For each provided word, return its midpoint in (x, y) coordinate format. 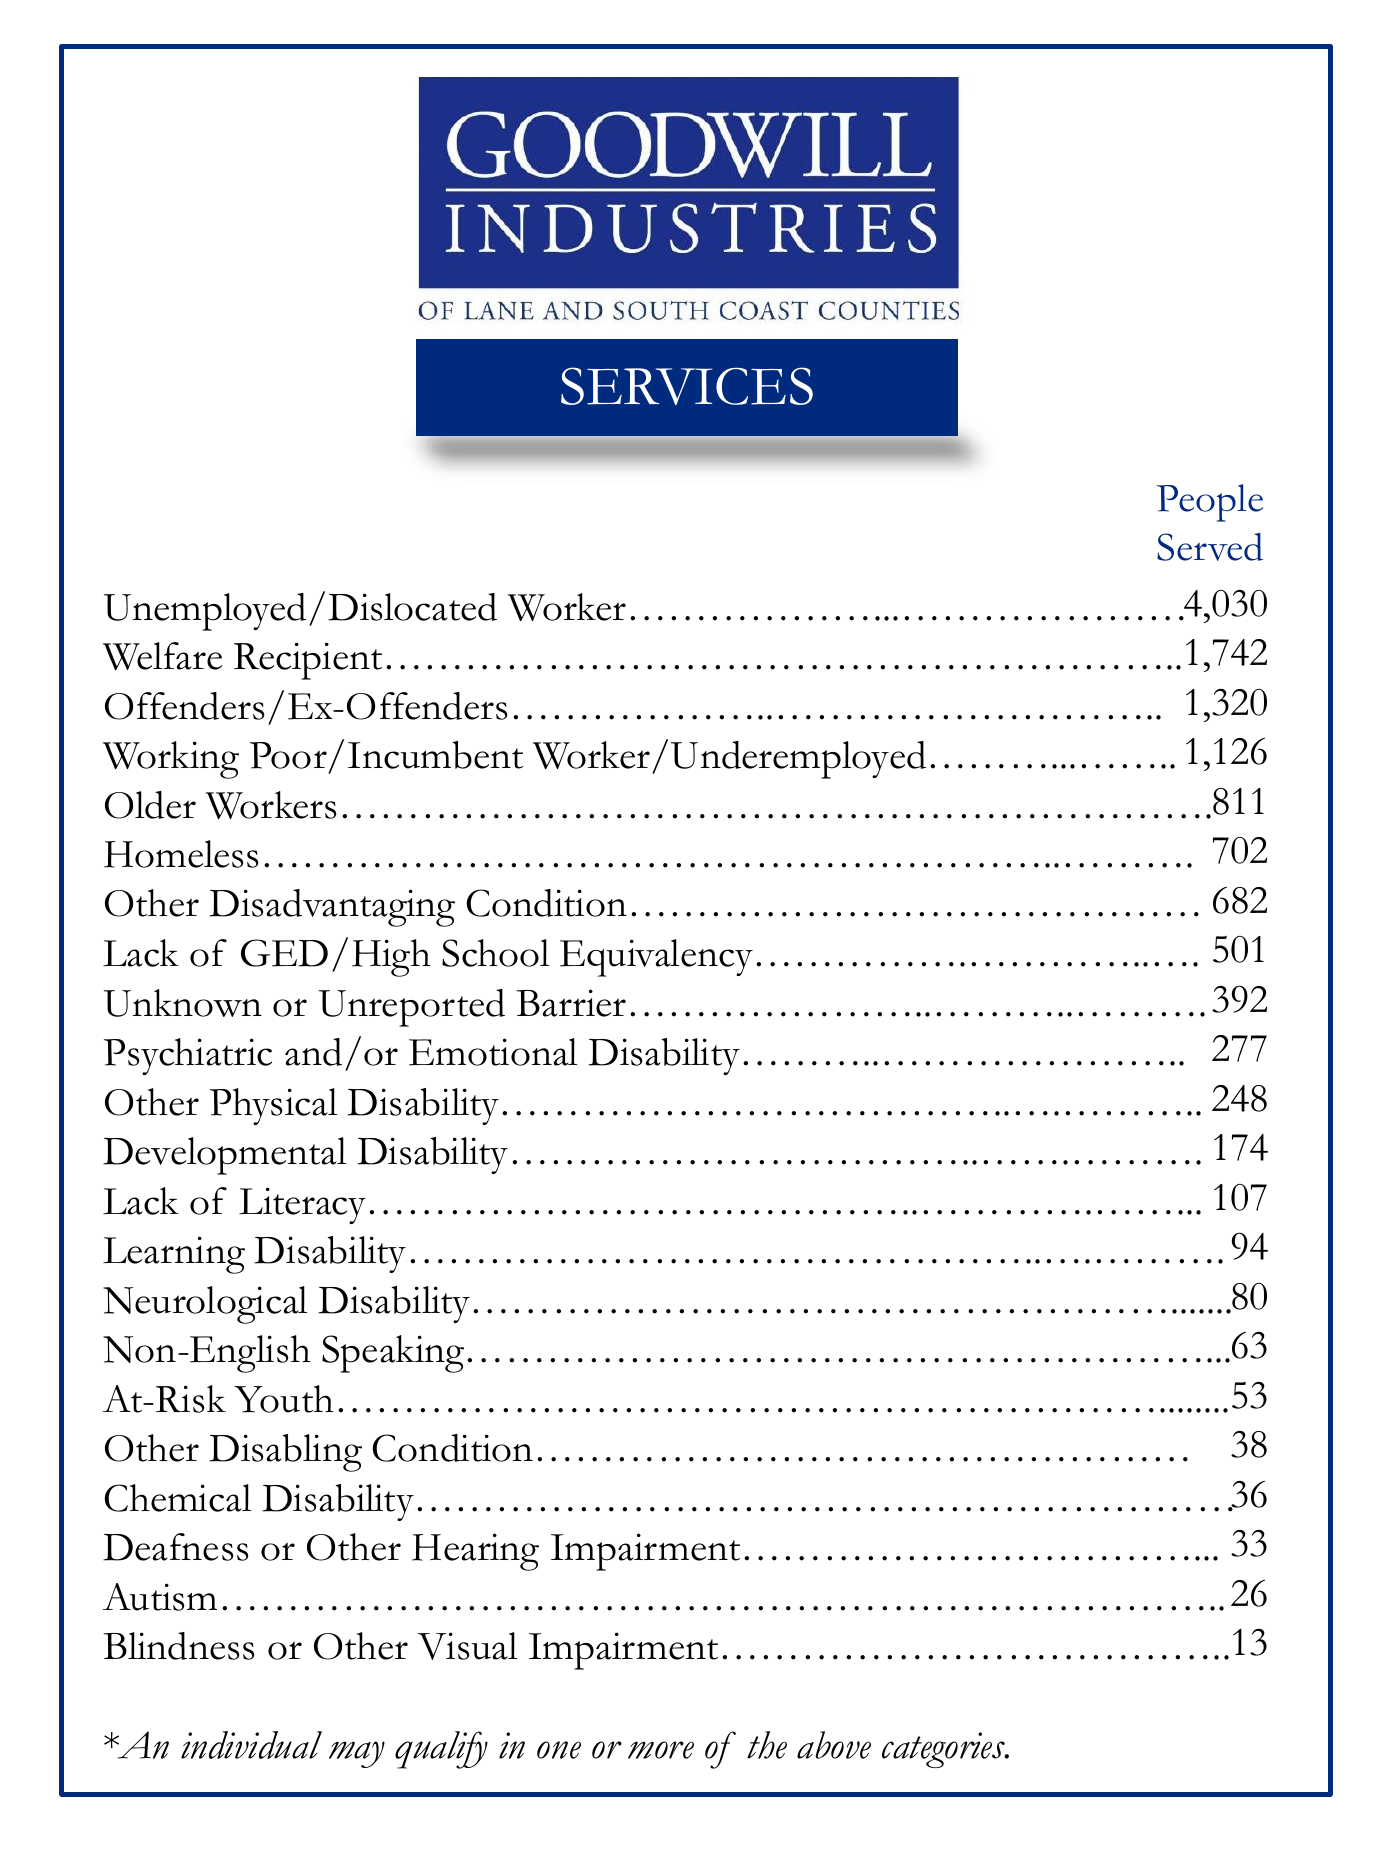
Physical (273, 1106)
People (1210, 503)
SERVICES (687, 386)
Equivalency (656, 958)
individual (251, 1745)
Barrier (571, 1003)
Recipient (308, 661)
